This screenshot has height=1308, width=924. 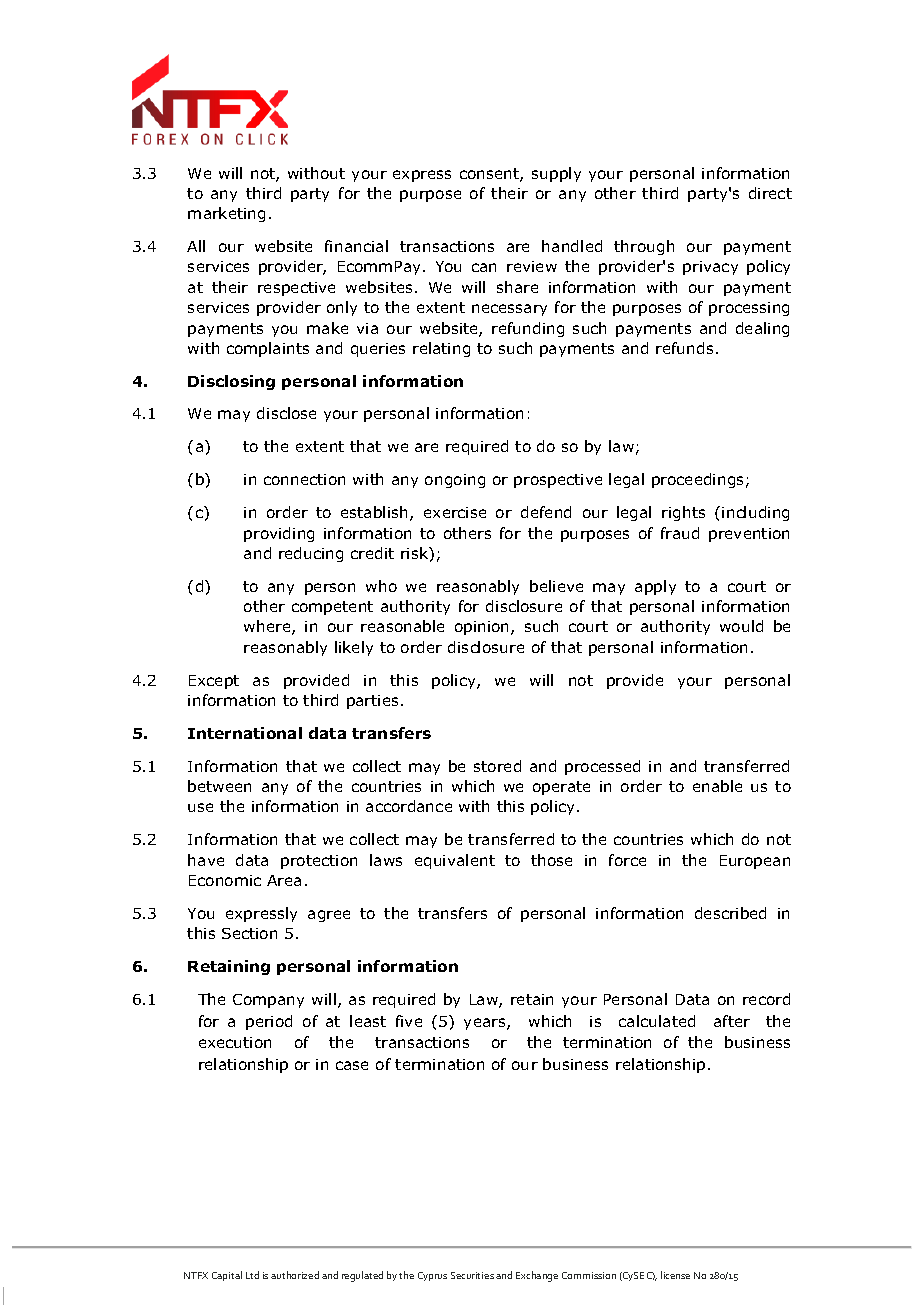 I want to click on equivalent, so click(x=455, y=861).
